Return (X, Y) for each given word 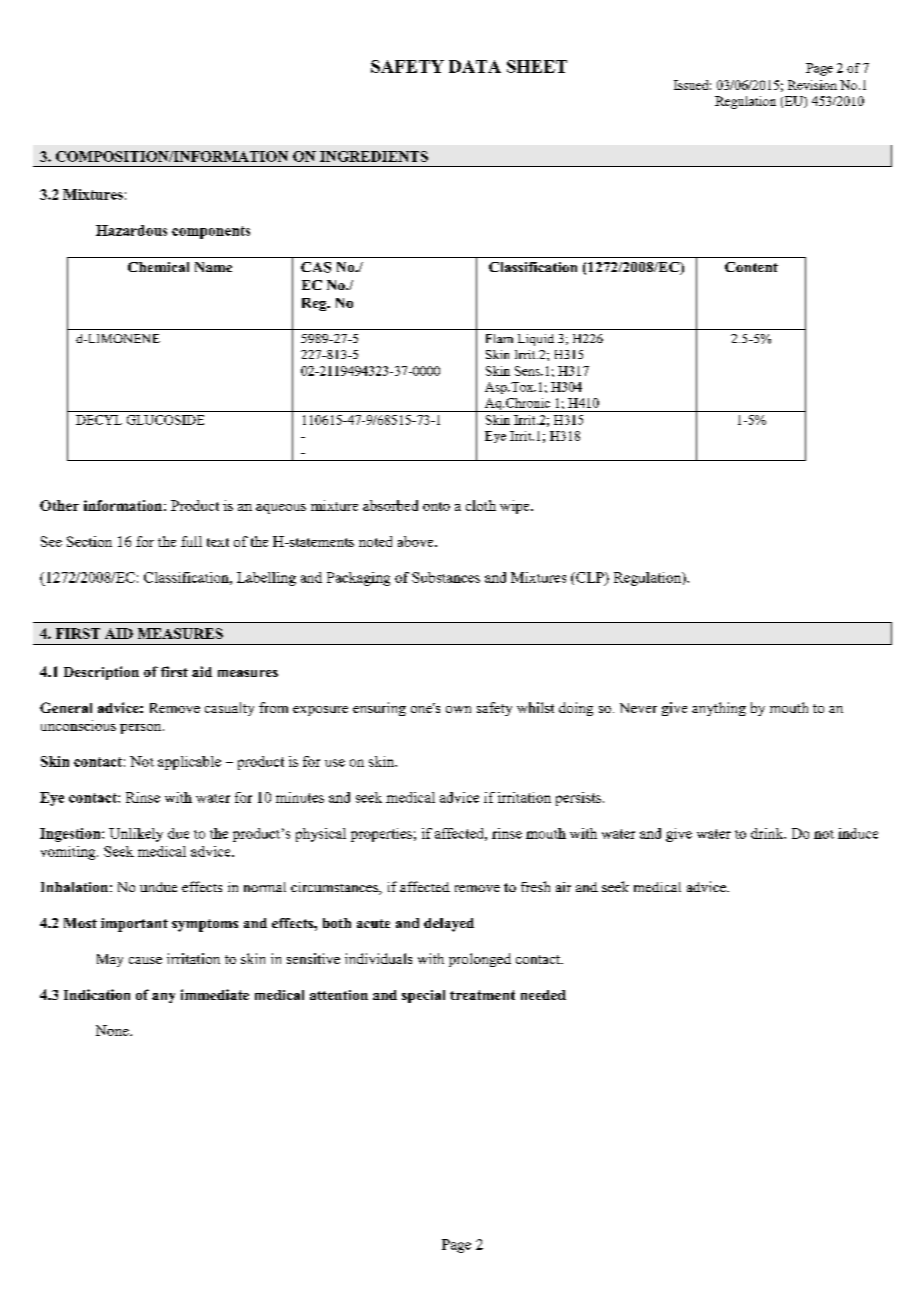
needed (543, 995)
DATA (475, 66)
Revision (812, 85)
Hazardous (131, 230)
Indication (97, 994)
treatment (482, 995)
